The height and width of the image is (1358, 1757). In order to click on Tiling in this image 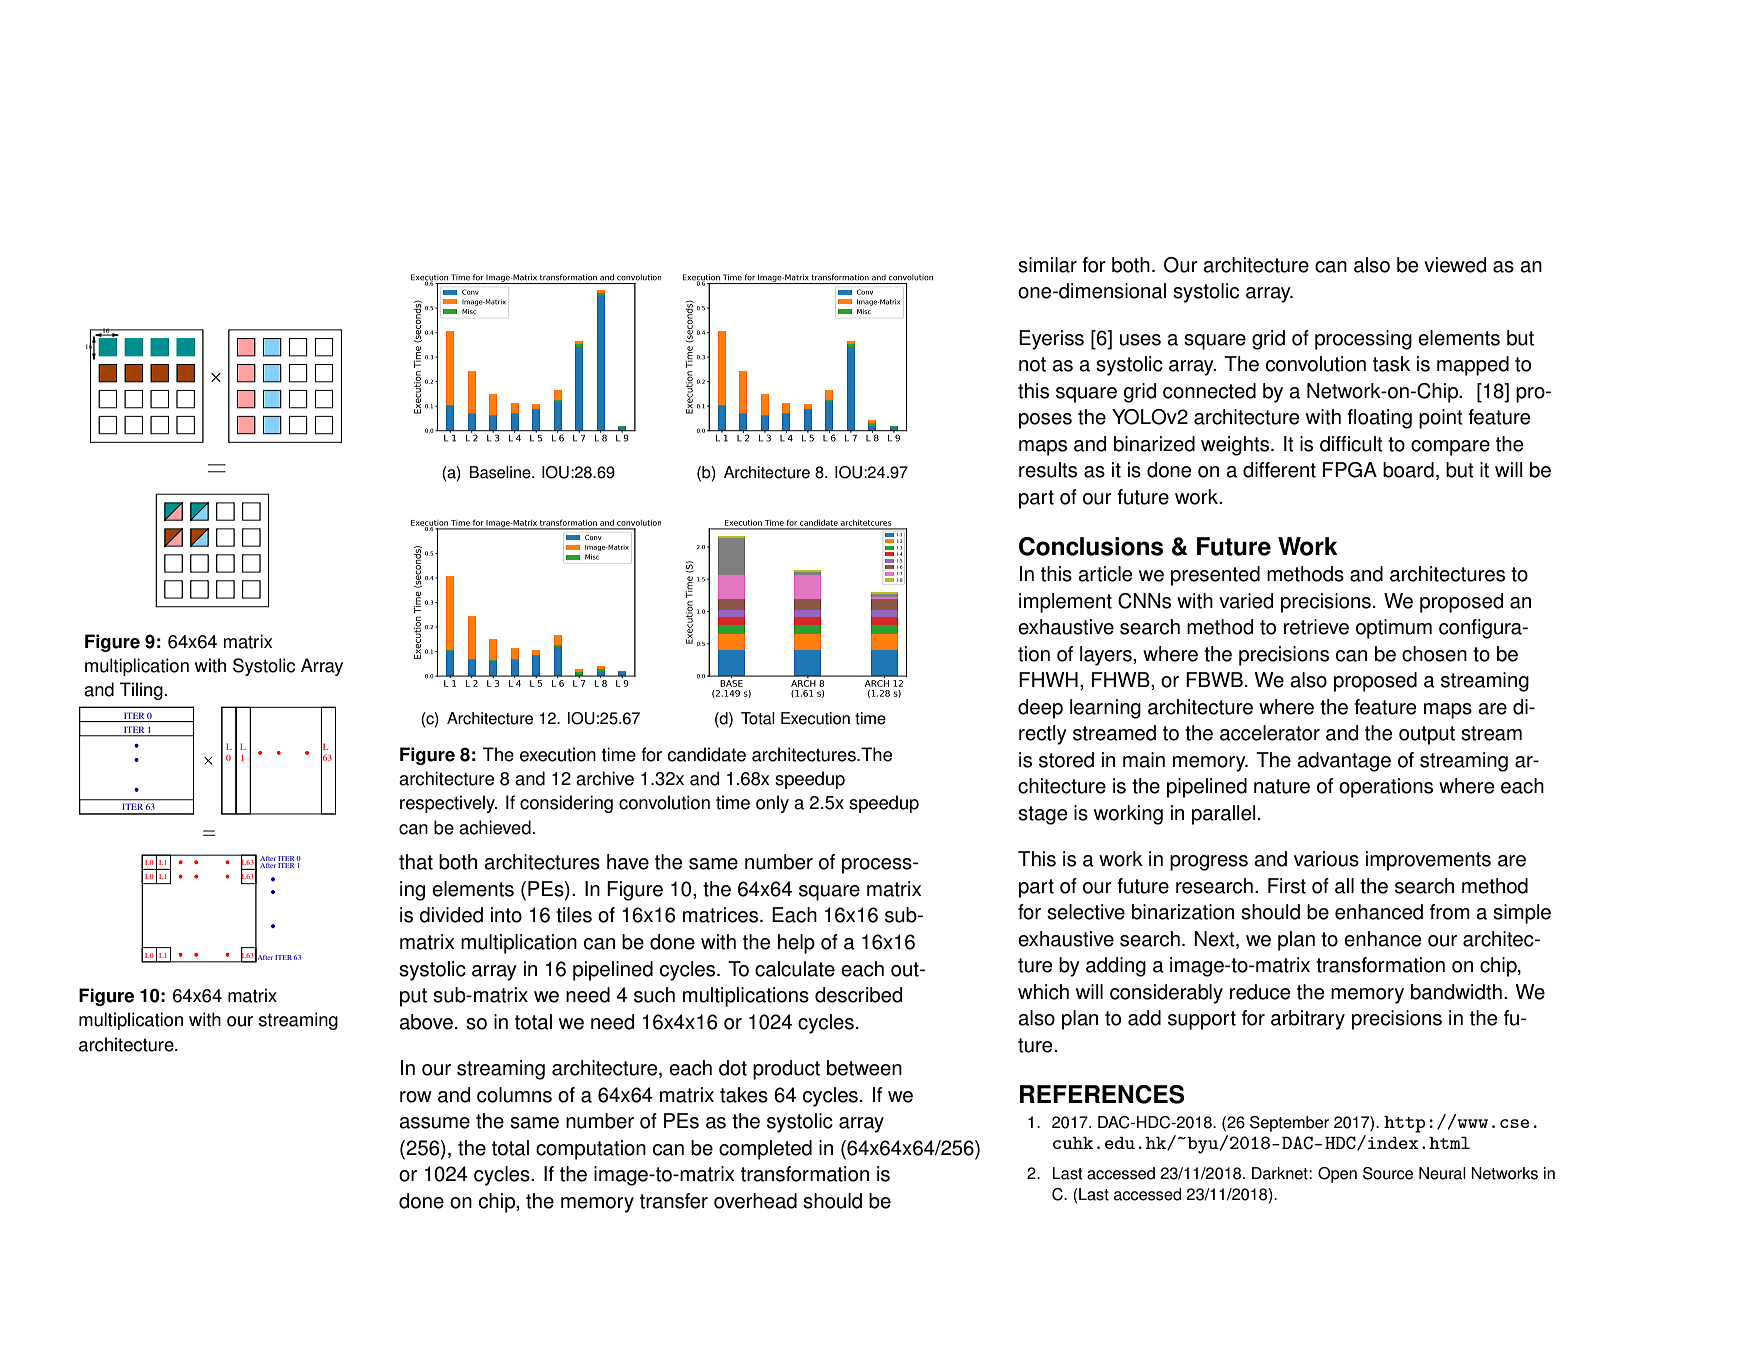, I will do `click(142, 691)`.
